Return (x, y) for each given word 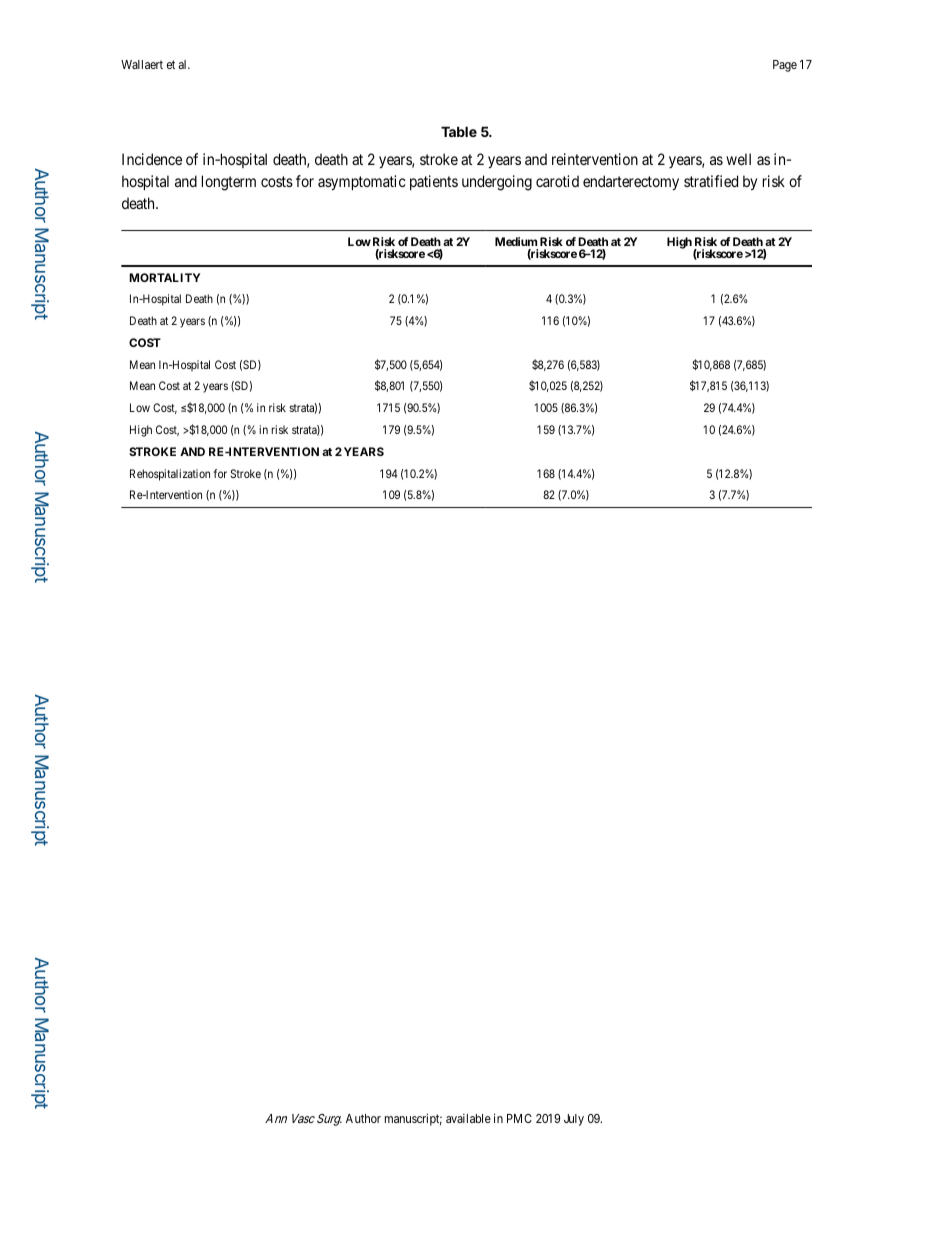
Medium (516, 241)
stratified (711, 181)
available (468, 1118)
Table (459, 131)
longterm (229, 183)
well (738, 159)
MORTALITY (164, 277)
